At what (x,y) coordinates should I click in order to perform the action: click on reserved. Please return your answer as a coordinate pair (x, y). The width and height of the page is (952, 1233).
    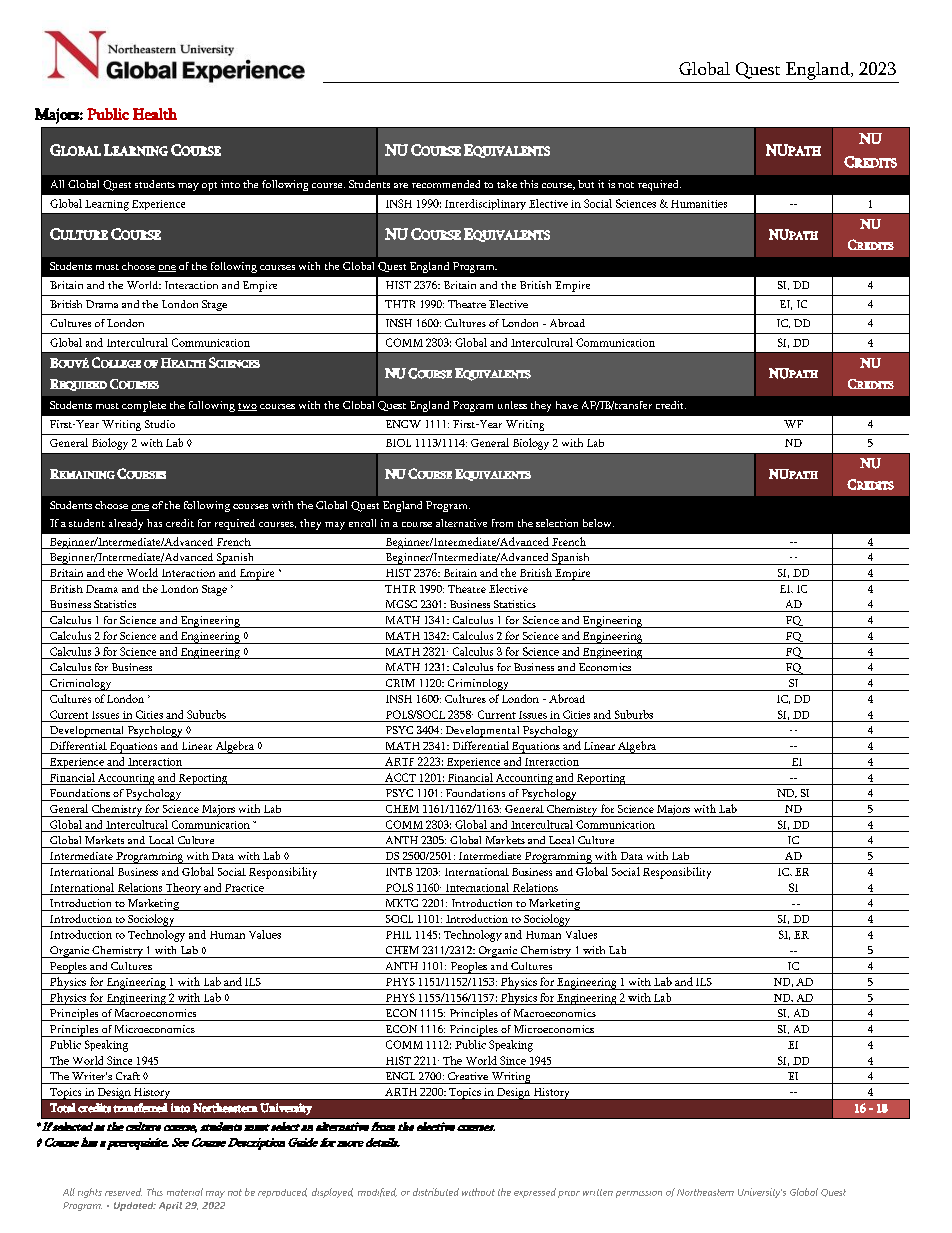
    Looking at the image, I should click on (123, 1192).
